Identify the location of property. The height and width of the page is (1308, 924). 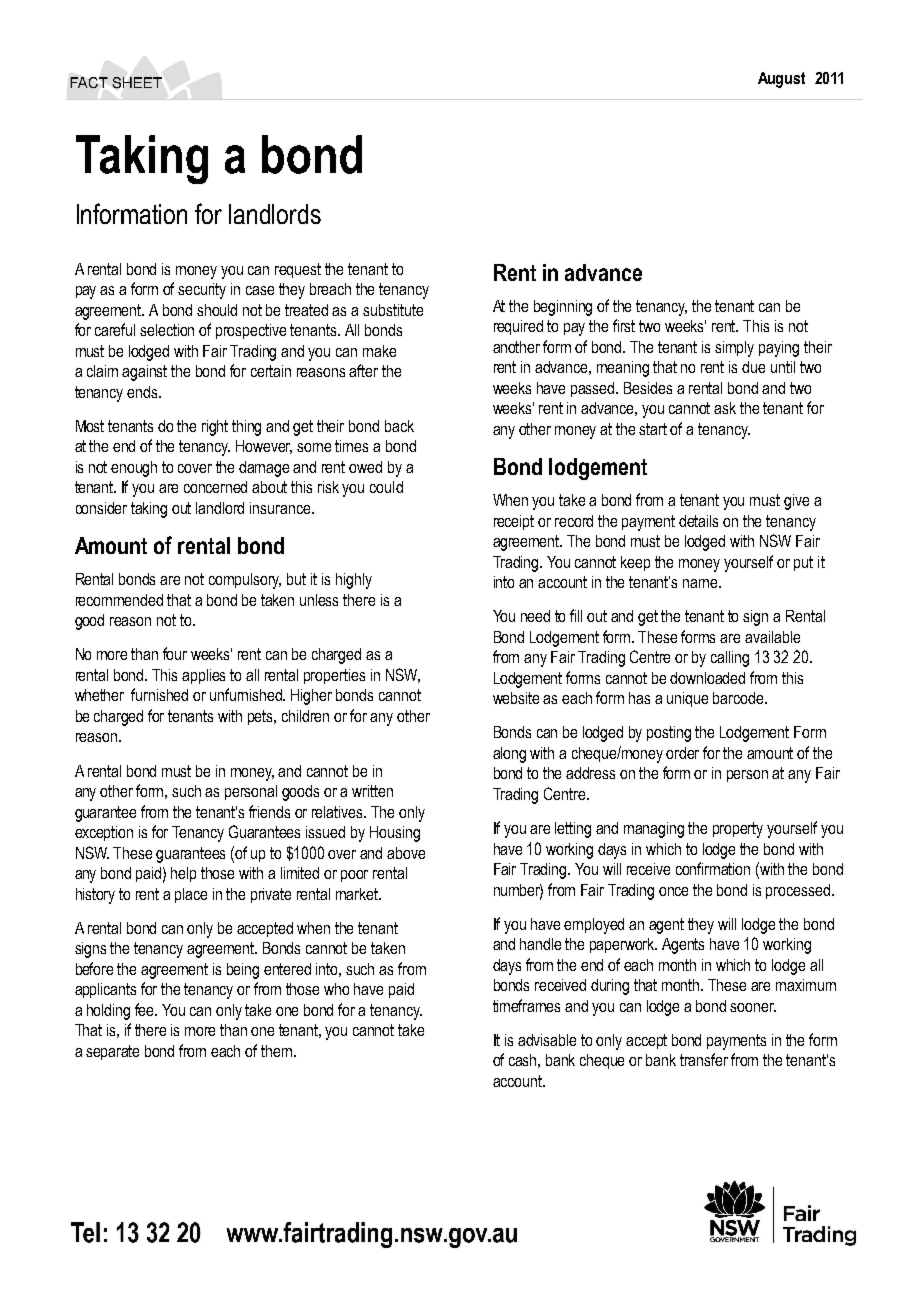
(738, 830).
